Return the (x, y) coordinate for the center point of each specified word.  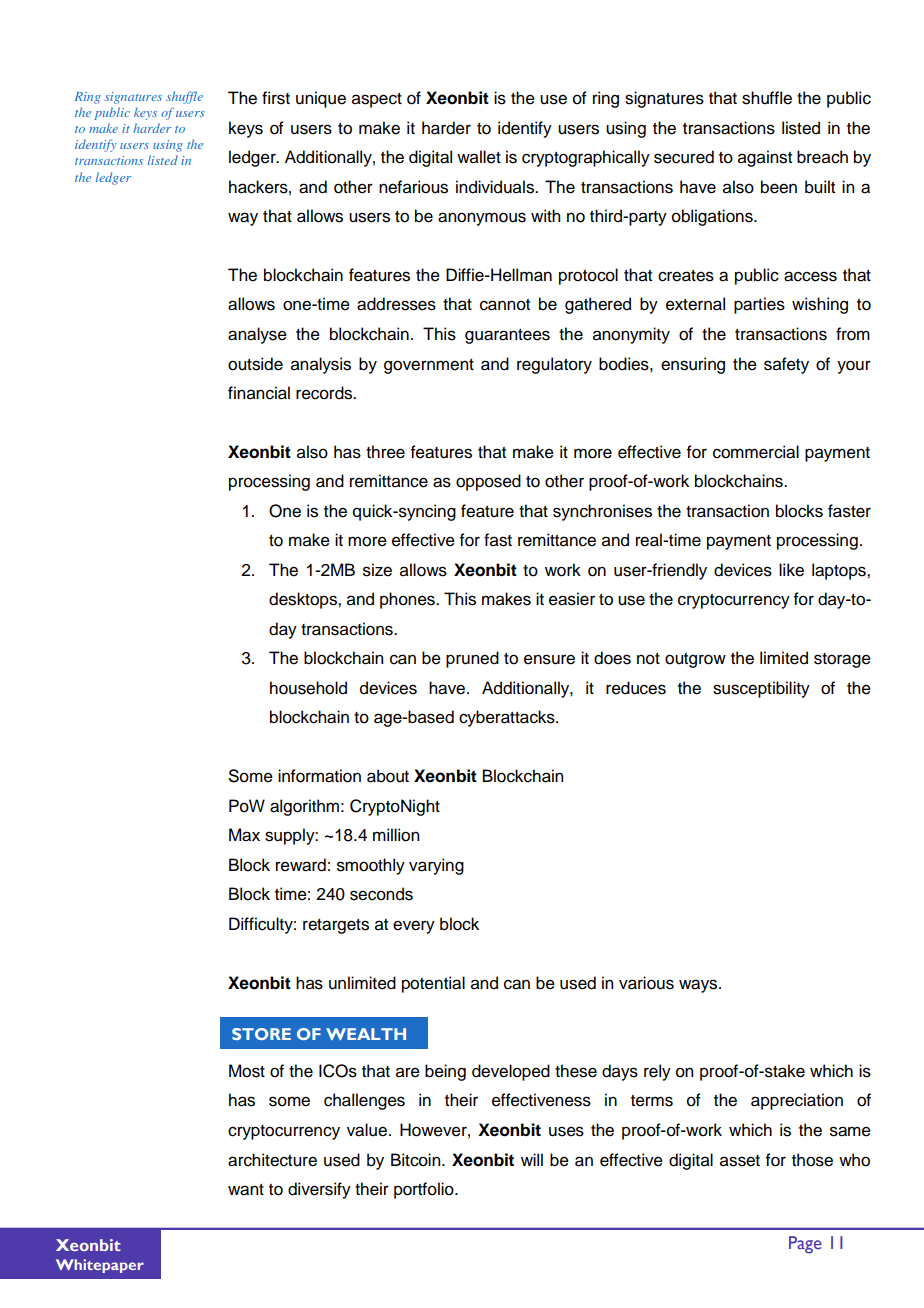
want (246, 1190)
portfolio (425, 1190)
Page (805, 1245)
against (765, 158)
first (276, 98)
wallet (479, 157)
